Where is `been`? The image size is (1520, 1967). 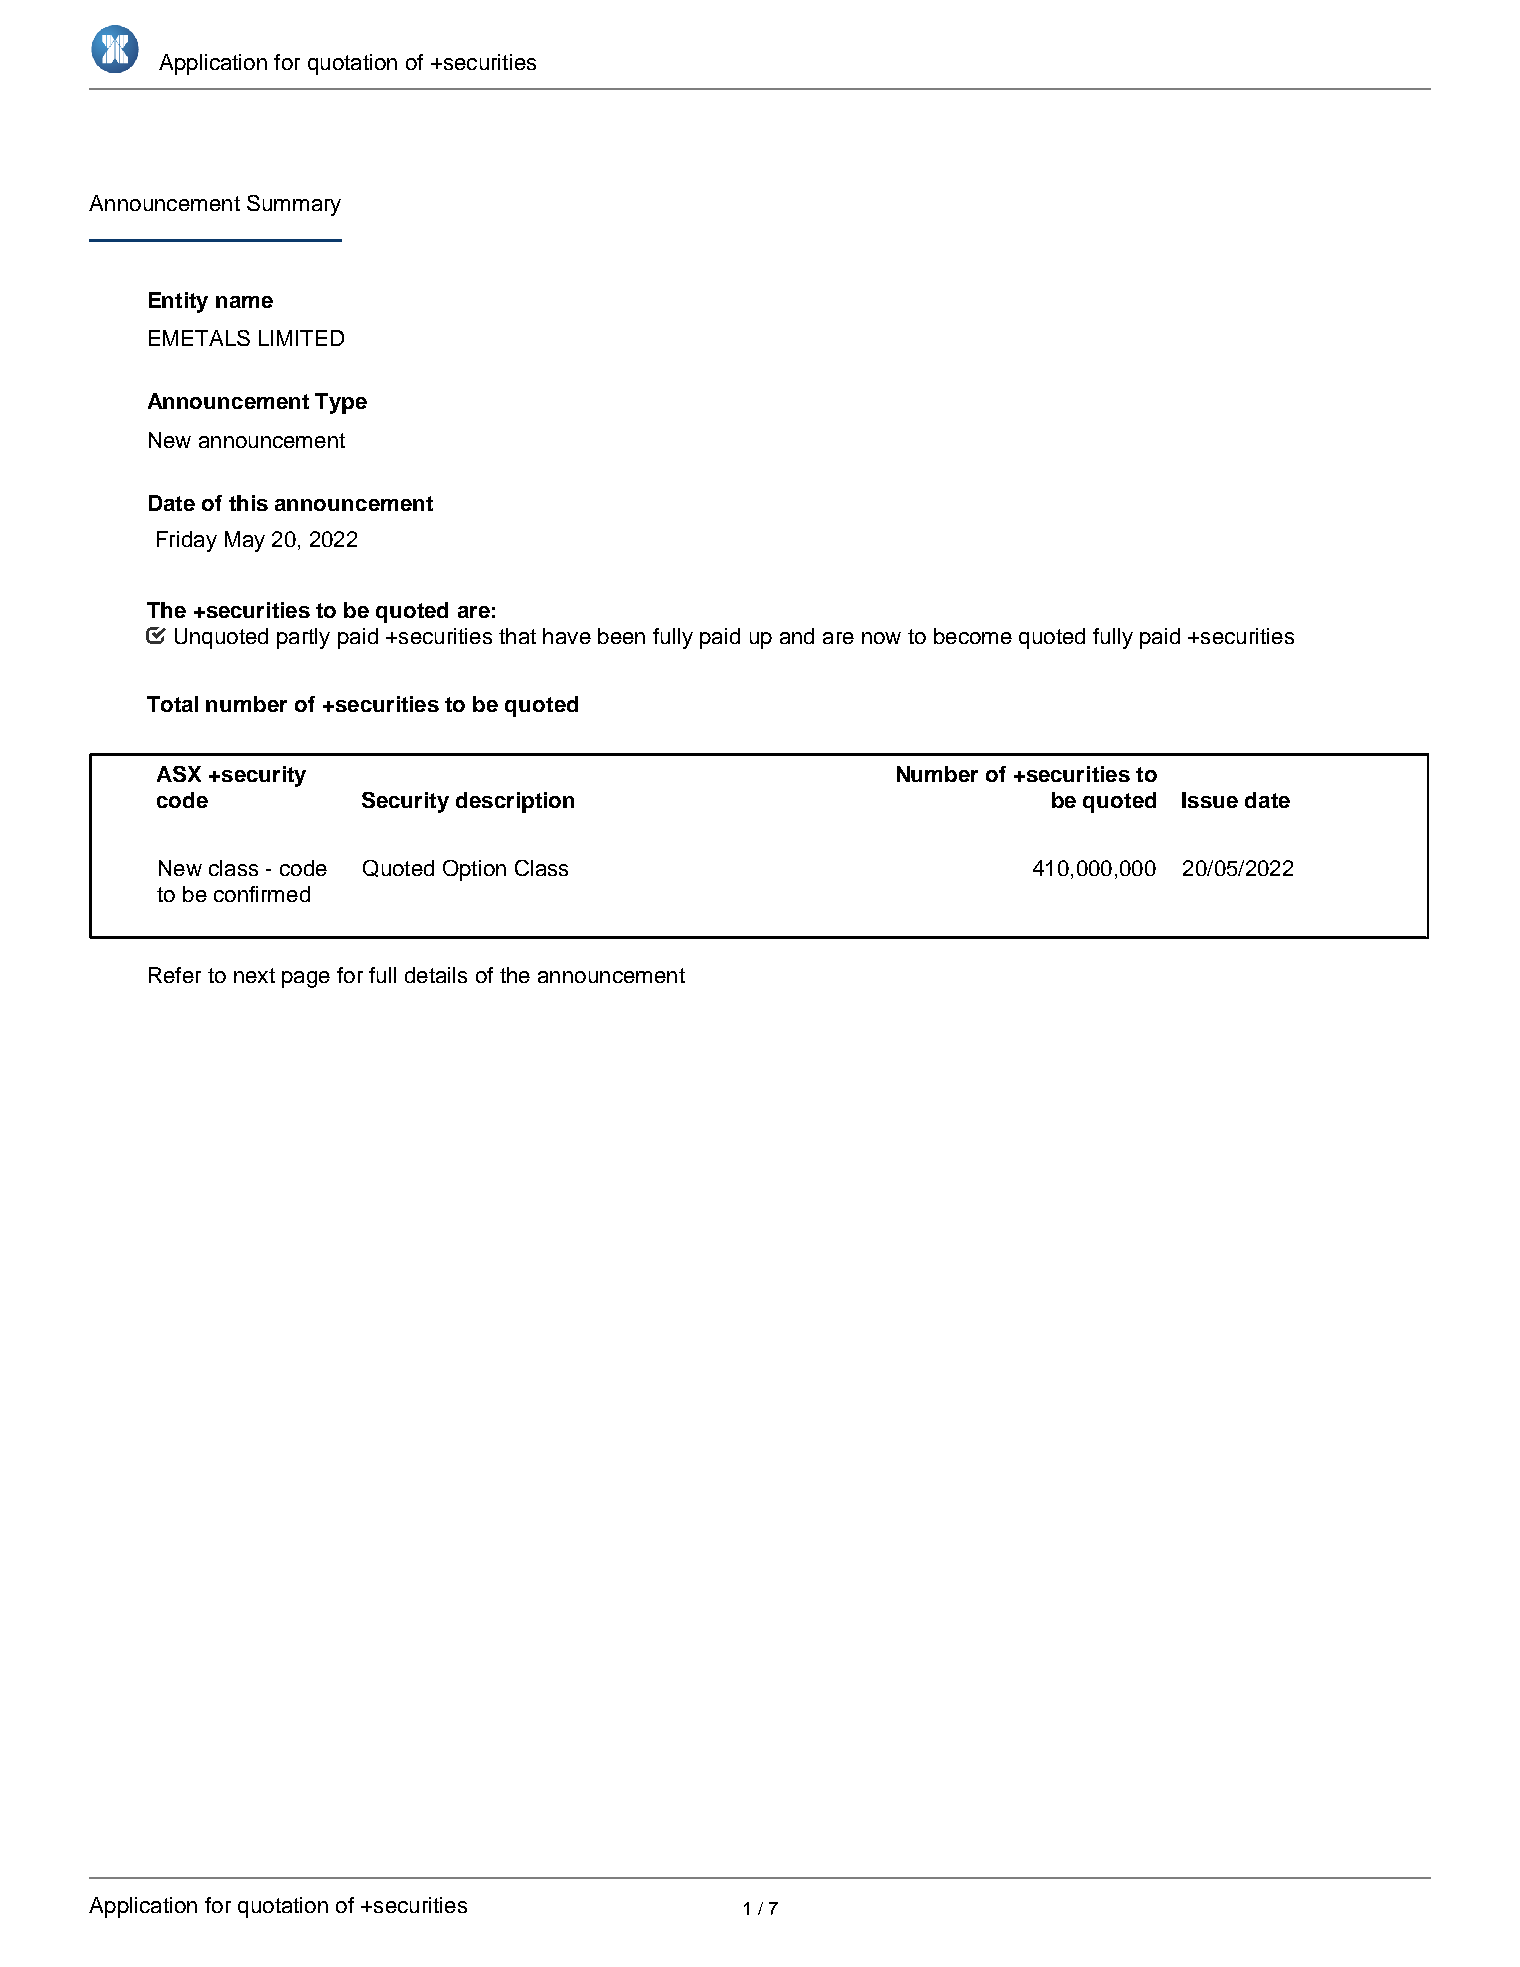 been is located at coordinates (621, 636).
